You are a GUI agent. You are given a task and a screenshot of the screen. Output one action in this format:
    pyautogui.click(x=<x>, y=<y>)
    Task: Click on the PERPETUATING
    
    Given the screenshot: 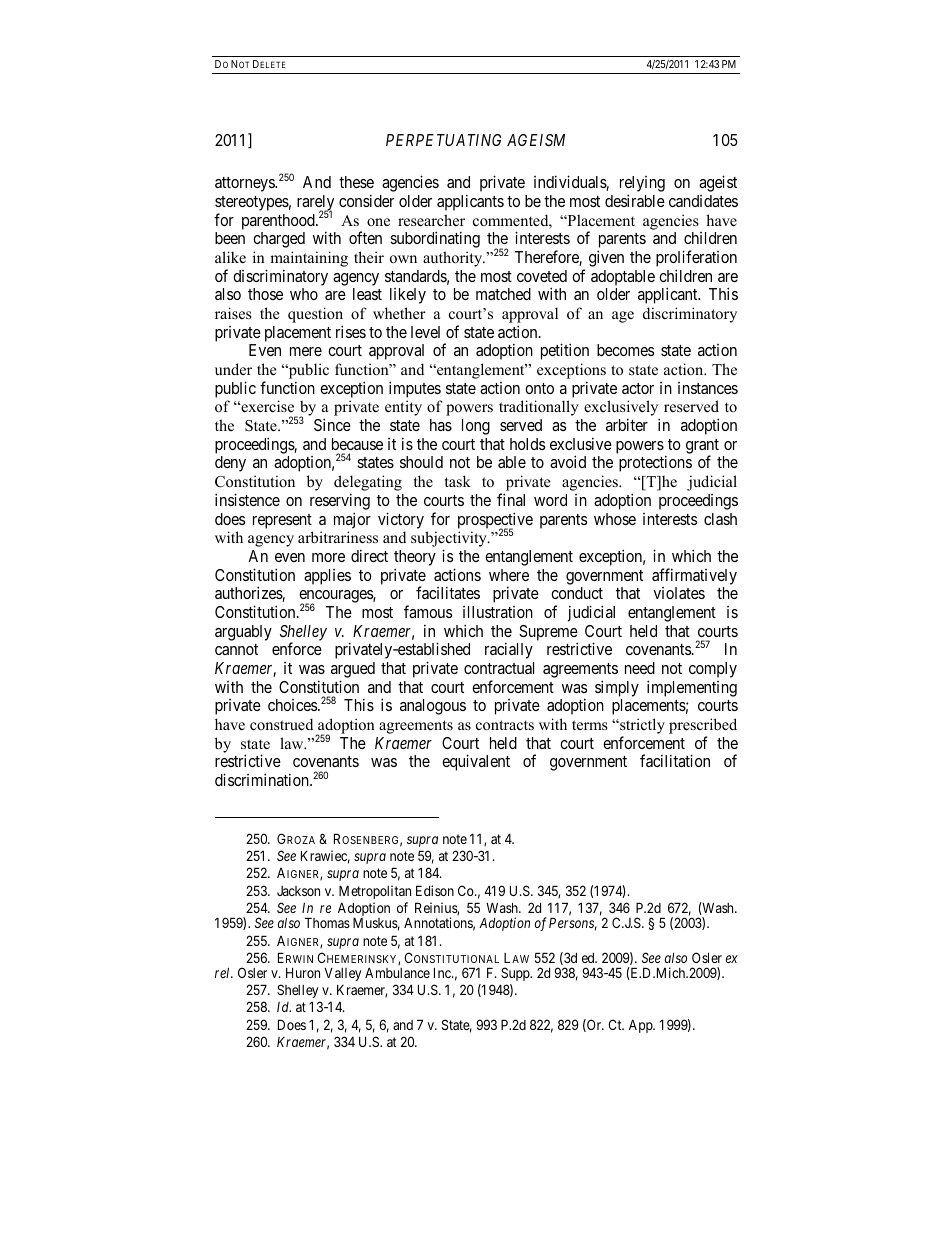 What is the action you would take?
    pyautogui.click(x=443, y=140)
